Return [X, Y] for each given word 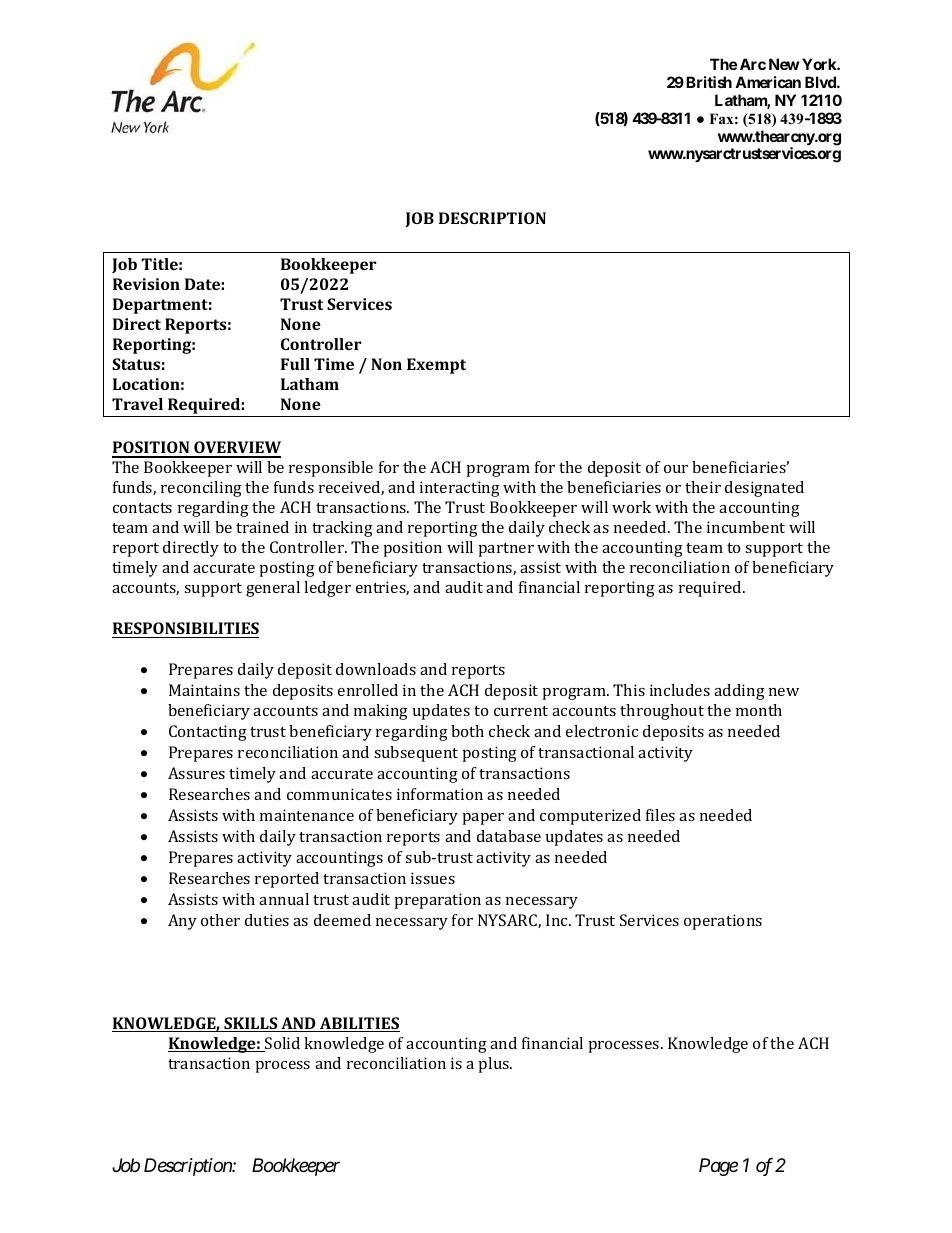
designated [764, 489]
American [768, 82]
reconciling [201, 489]
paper [483, 819]
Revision [146, 284]
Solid [281, 1044]
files [660, 815]
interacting [460, 489]
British [709, 82]
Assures [196, 773]
